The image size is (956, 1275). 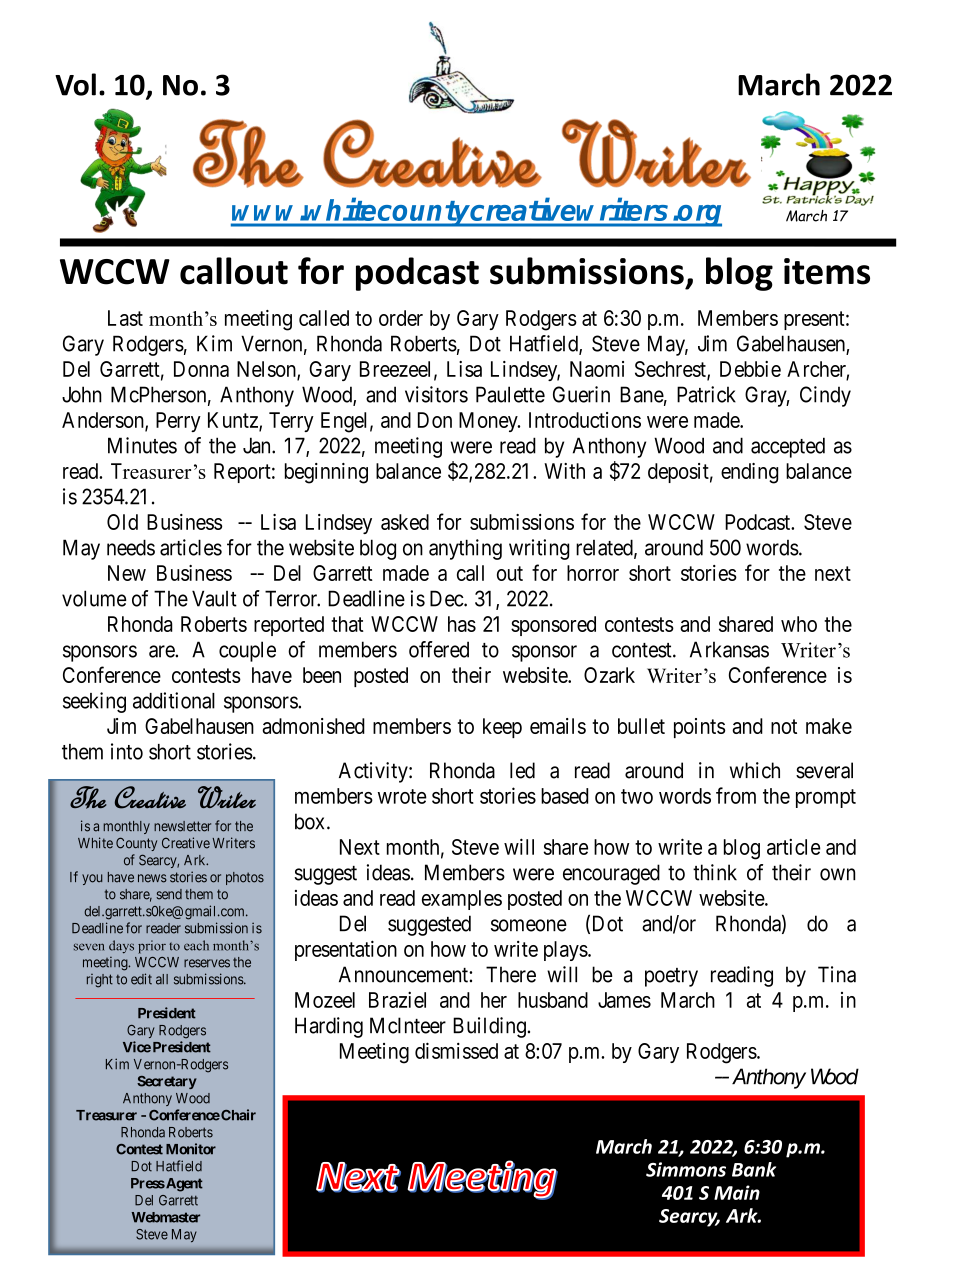 I want to click on There, so click(x=511, y=974).
